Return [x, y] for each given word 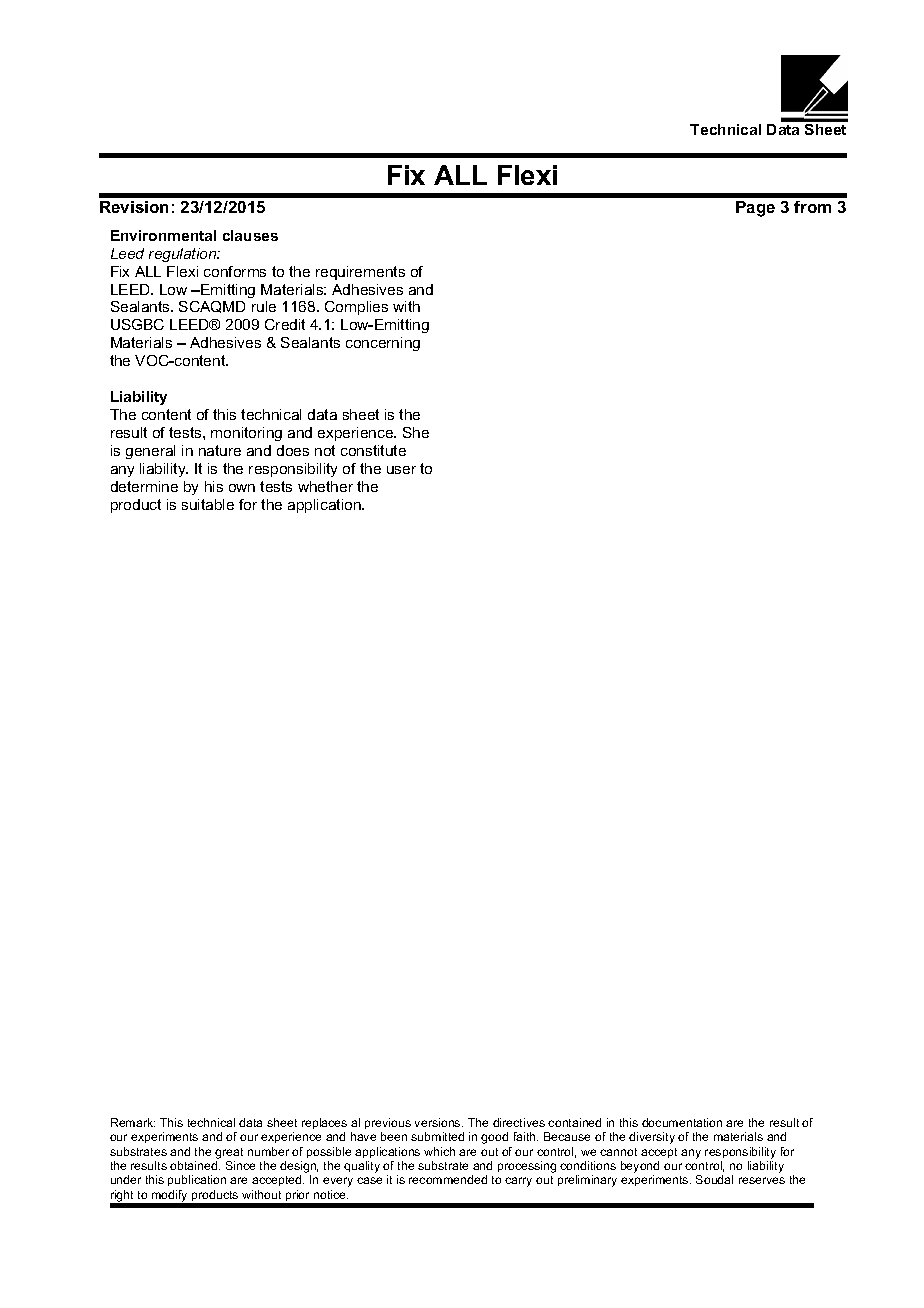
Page [755, 209]
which [439, 1151]
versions [439, 1122]
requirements [360, 273]
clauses [250, 235]
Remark [133, 1122]
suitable [208, 504]
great [229, 1153]
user [401, 470]
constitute [373, 450]
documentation [682, 1122]
